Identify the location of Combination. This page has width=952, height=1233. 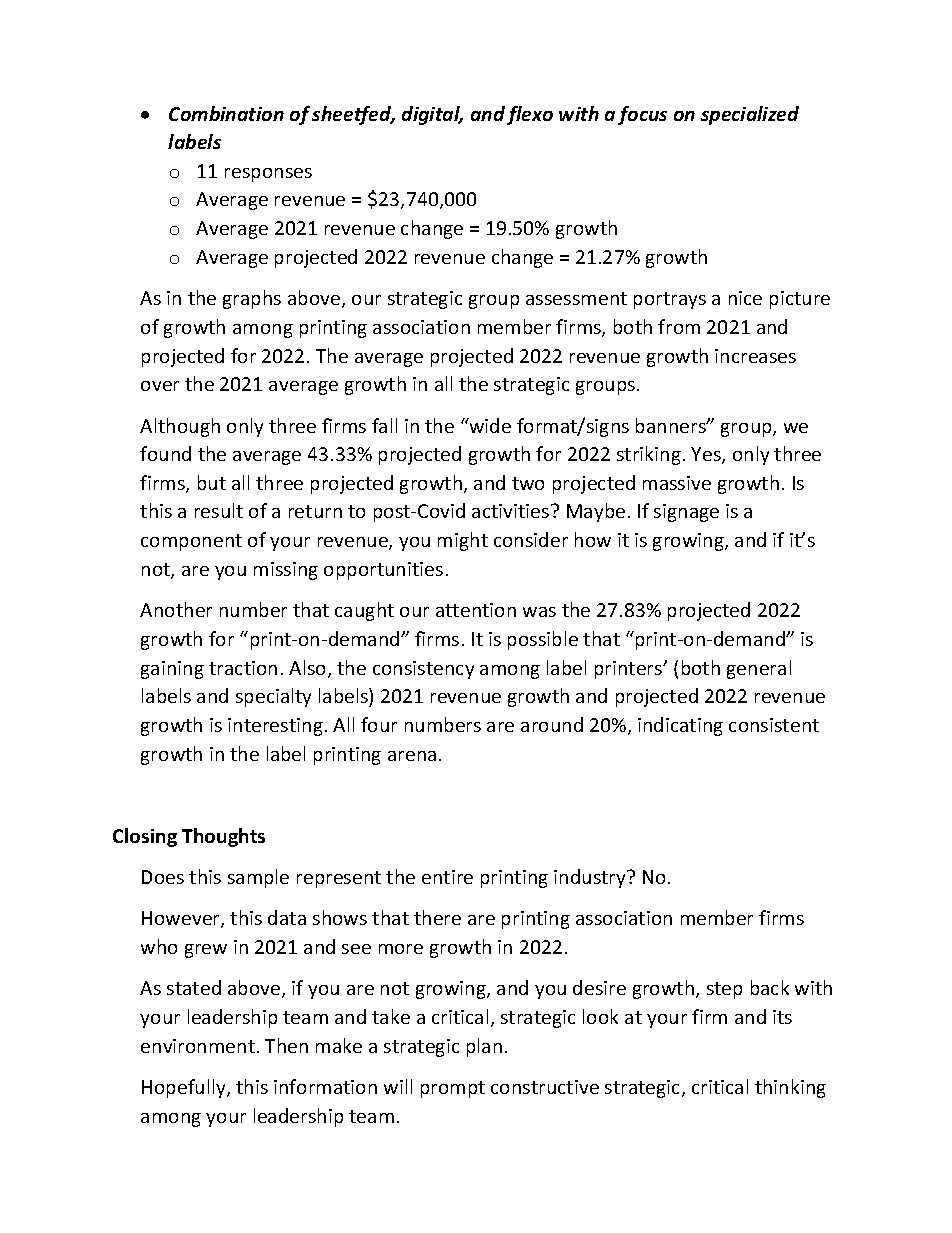
(226, 113).
